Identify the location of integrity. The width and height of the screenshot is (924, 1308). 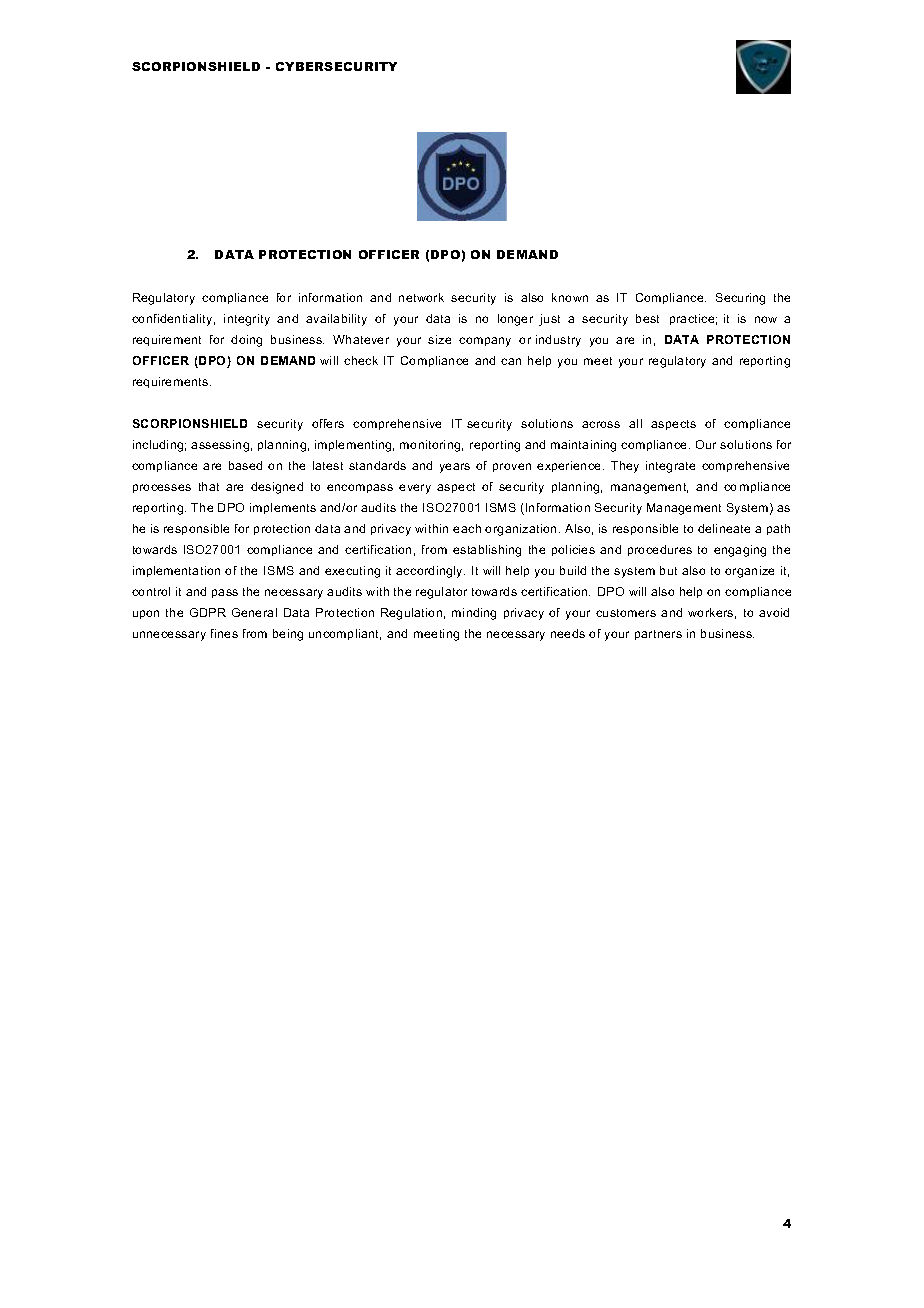
(247, 320).
